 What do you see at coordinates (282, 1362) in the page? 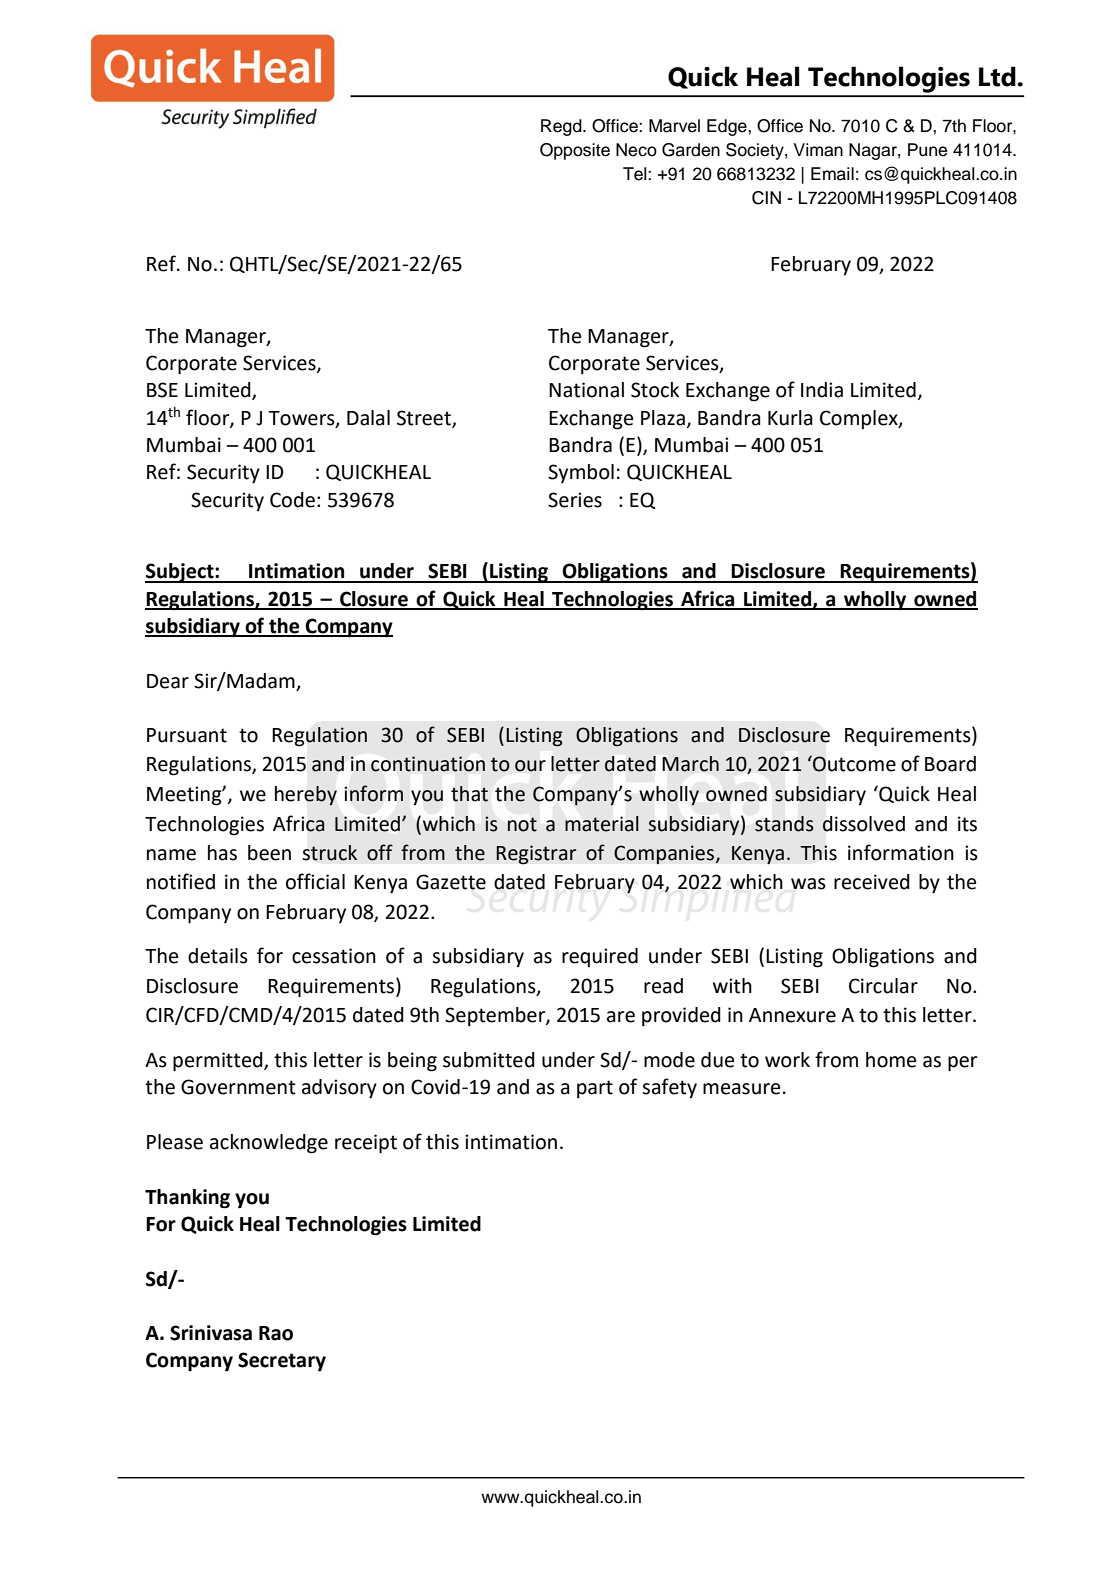
I see `Secretary` at bounding box center [282, 1362].
